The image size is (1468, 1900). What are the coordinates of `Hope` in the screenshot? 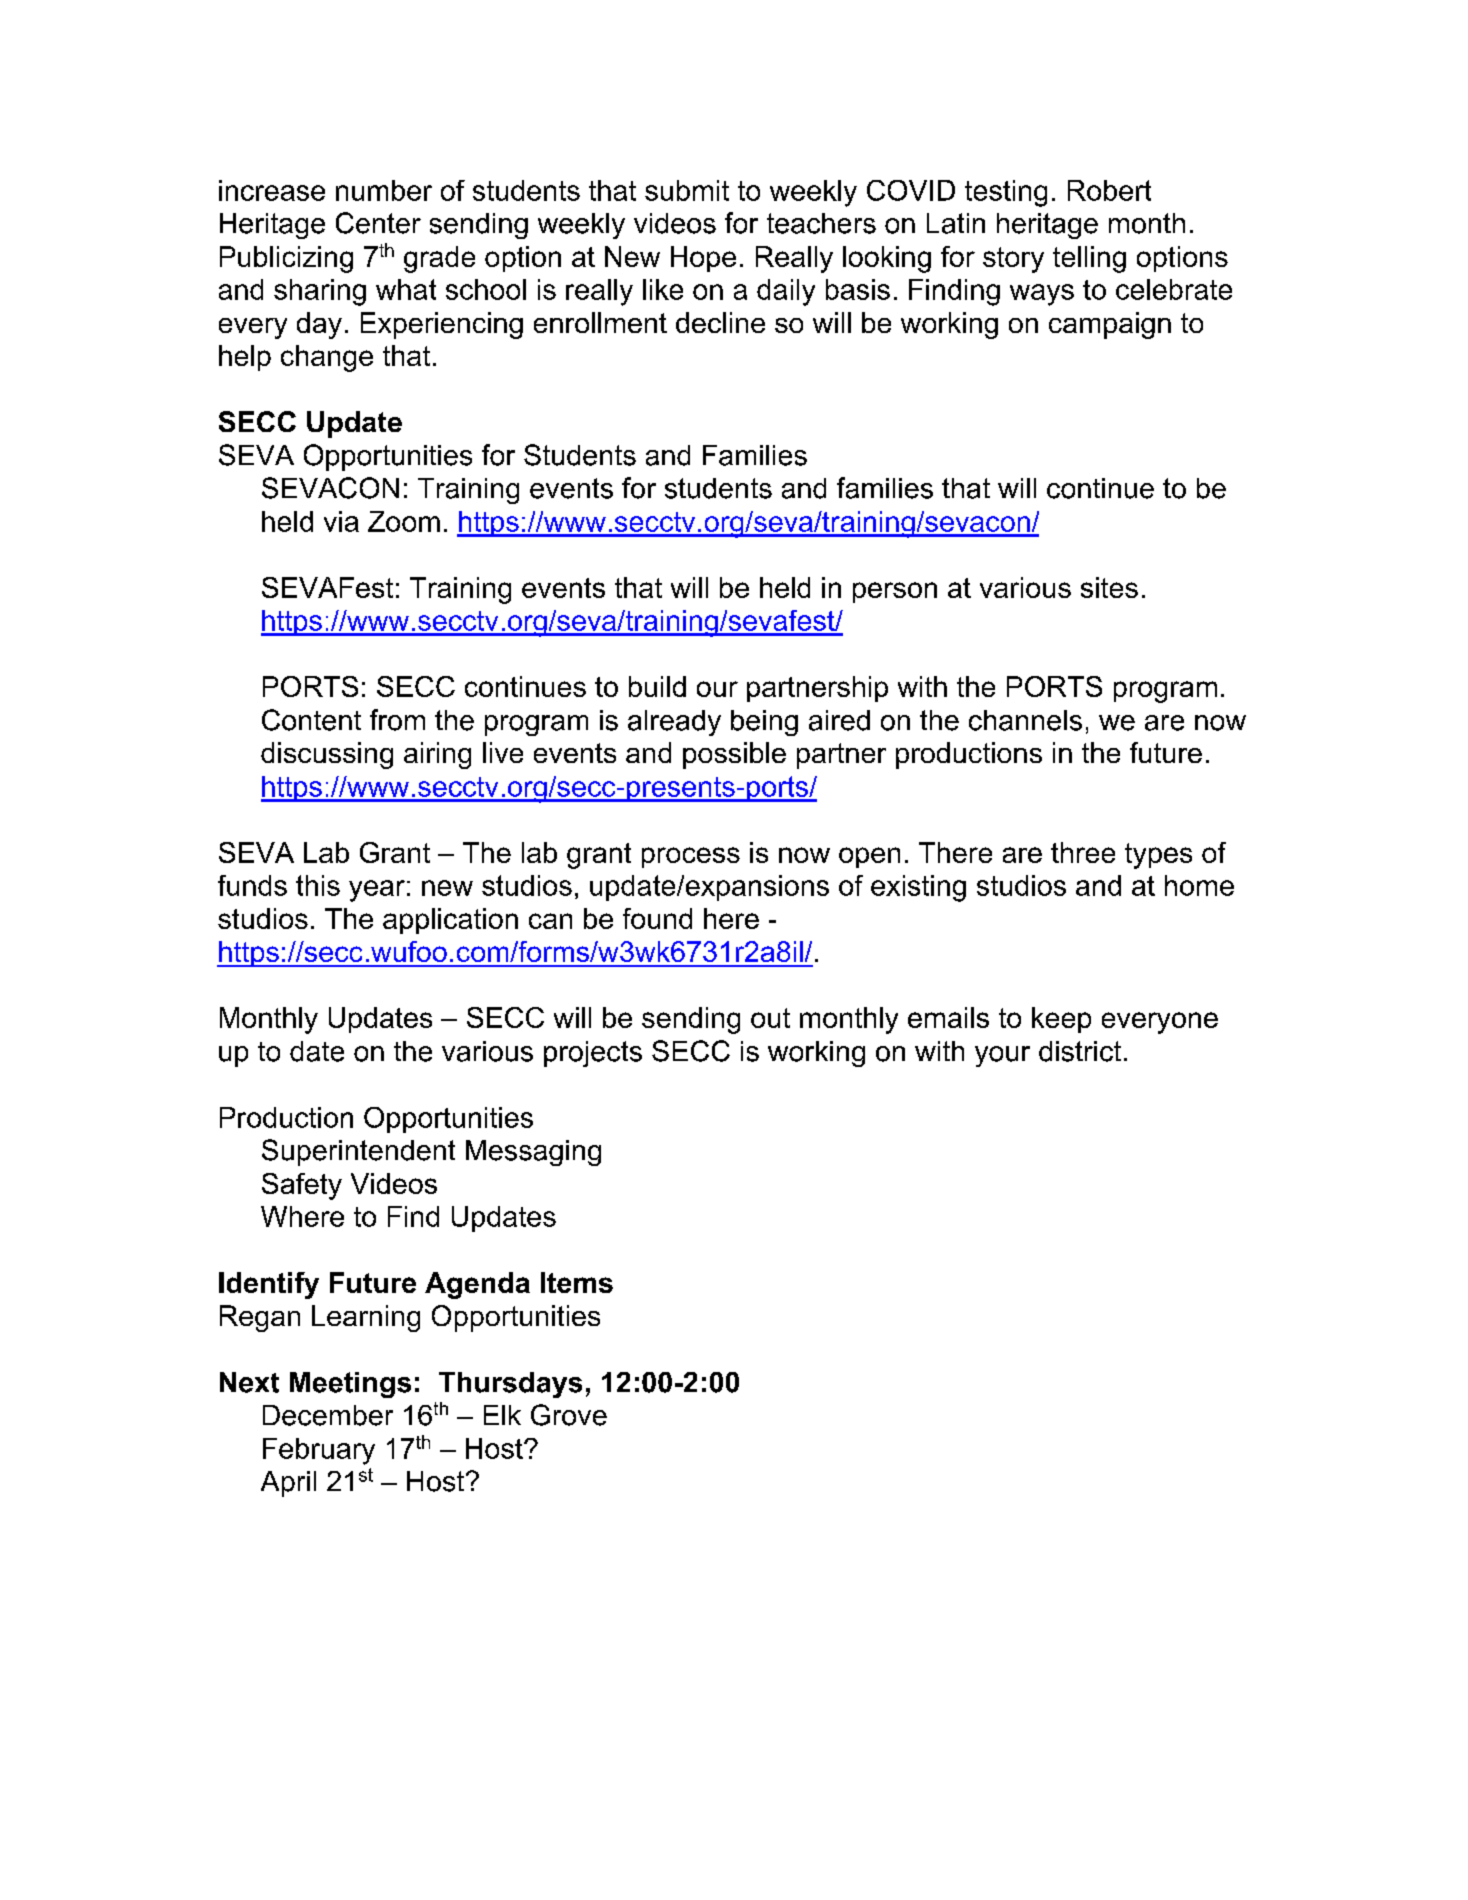 It's located at (703, 259).
